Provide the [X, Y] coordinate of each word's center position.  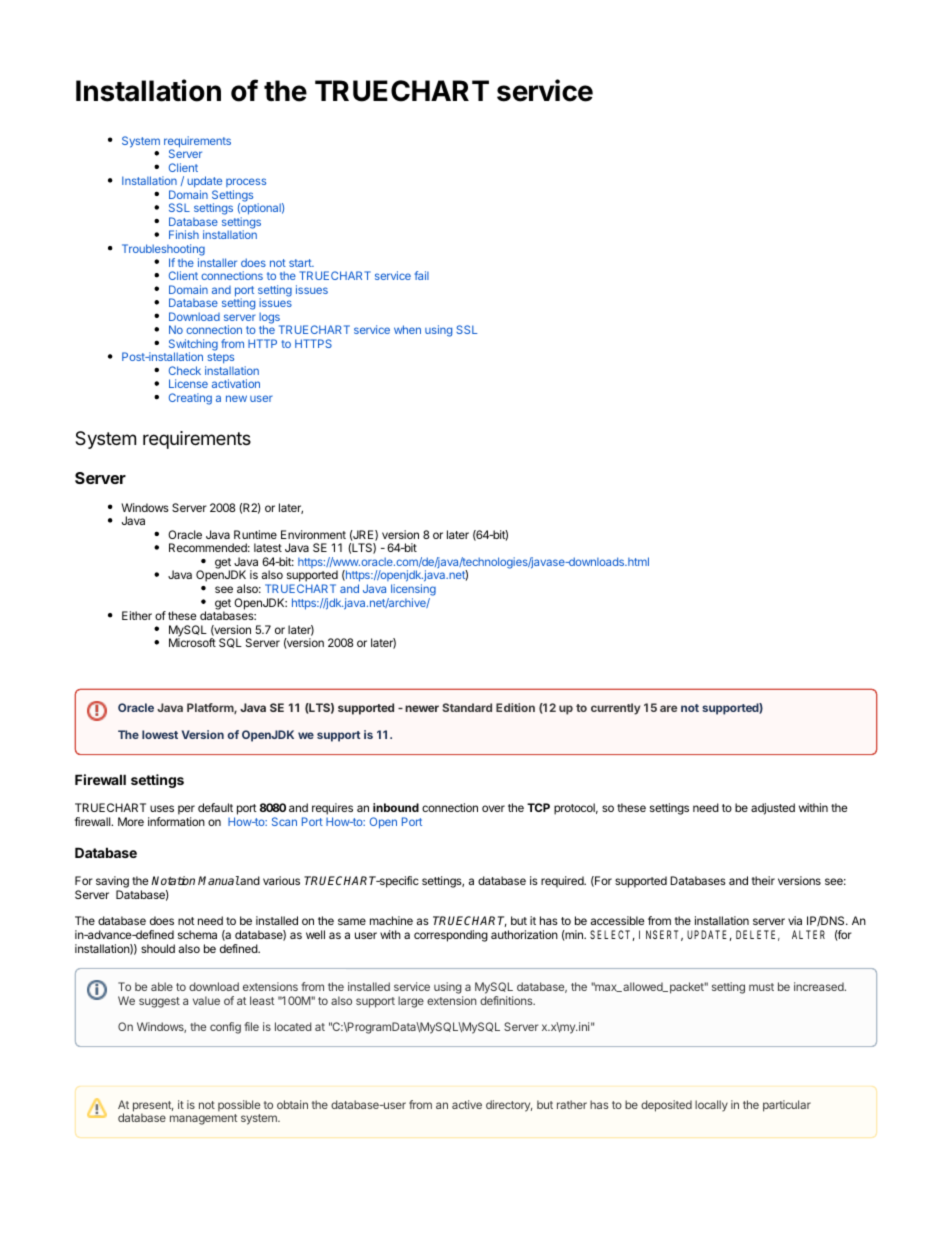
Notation [173, 880]
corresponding [451, 936]
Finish [184, 234]
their [763, 880]
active [467, 1104]
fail [421, 275]
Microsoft [192, 642]
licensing [413, 591]
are [668, 708]
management [203, 1119]
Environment [313, 534]
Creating [190, 399]
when [407, 329]
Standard [467, 707]
